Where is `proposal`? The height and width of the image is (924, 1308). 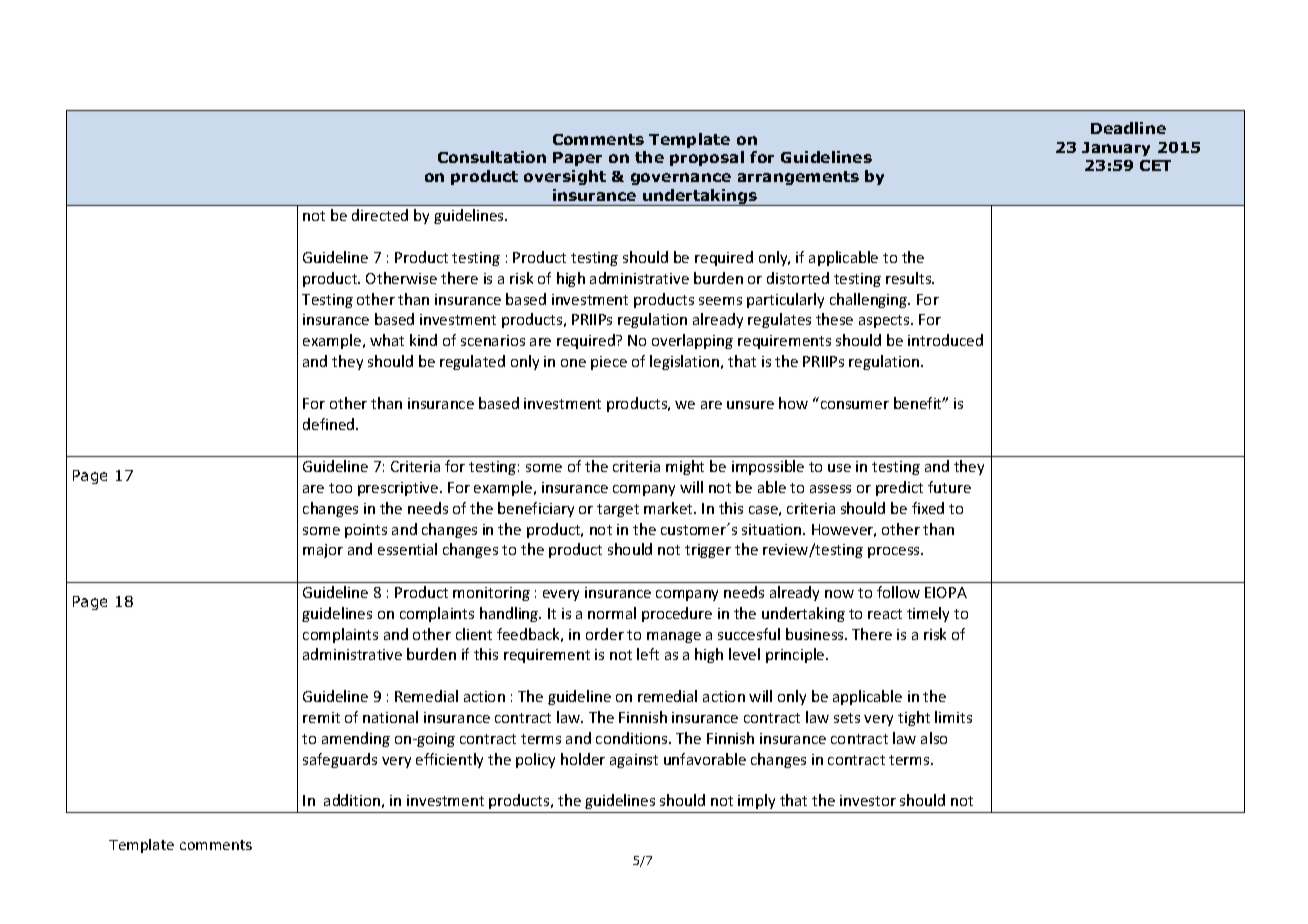
proposal is located at coordinates (707, 158).
